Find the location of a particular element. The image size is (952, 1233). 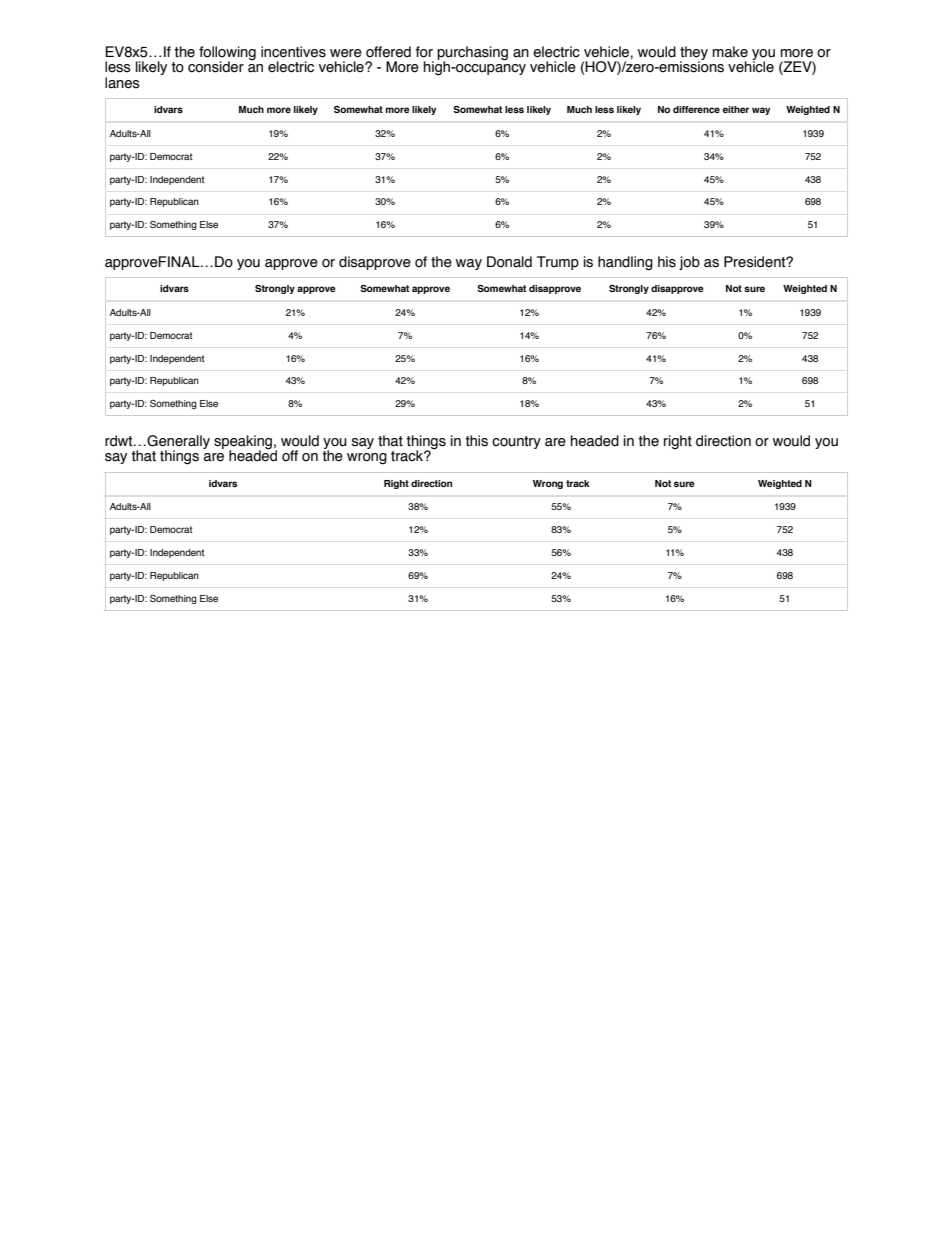

country is located at coordinates (516, 442).
